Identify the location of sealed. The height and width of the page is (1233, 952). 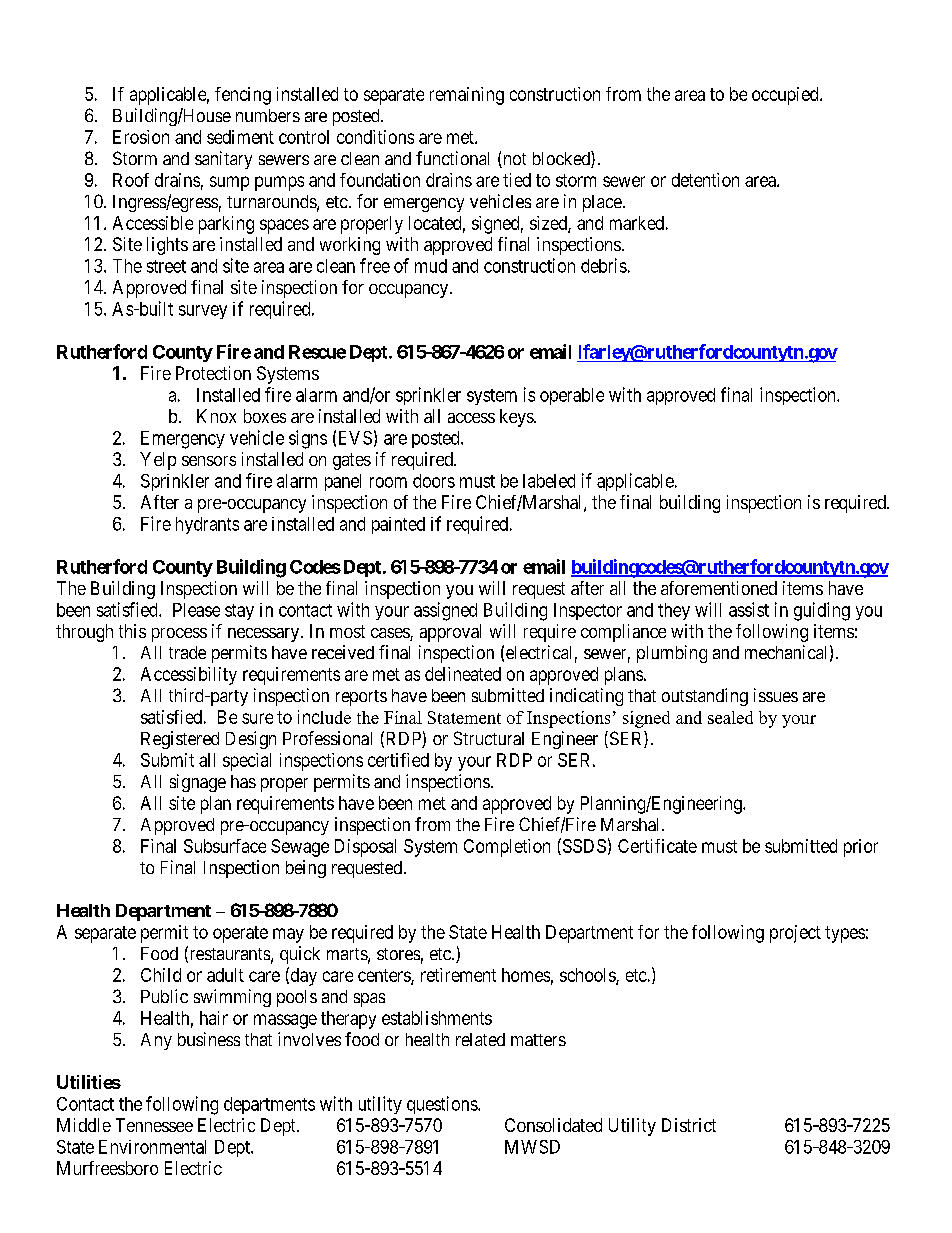
(730, 717).
